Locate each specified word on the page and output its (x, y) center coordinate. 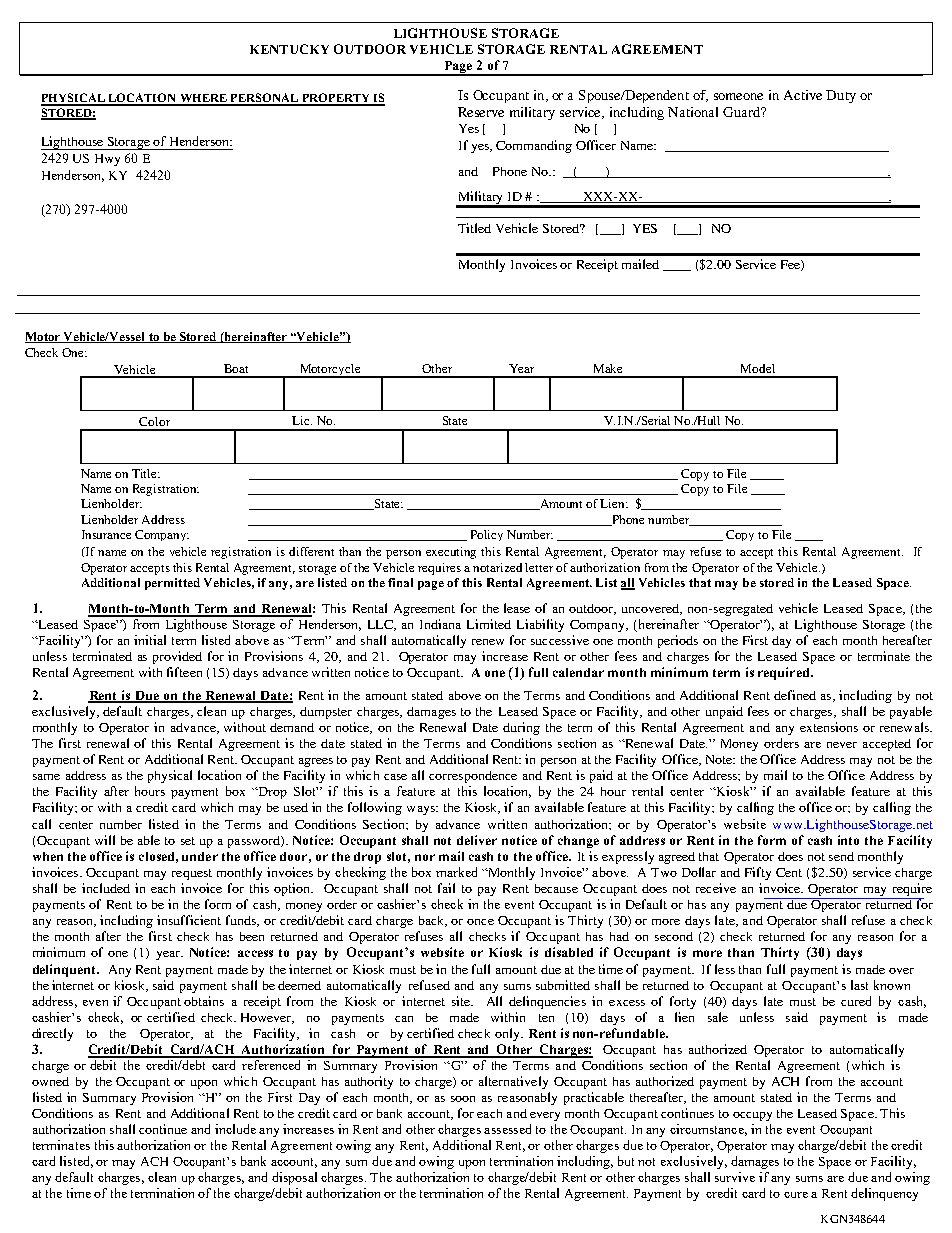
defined (795, 695)
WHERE (203, 99)
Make (608, 368)
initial (150, 640)
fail (446, 888)
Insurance (106, 534)
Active (803, 95)
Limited (489, 624)
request (192, 874)
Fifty (758, 873)
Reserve (481, 112)
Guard (742, 112)
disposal (294, 1178)
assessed (507, 1129)
